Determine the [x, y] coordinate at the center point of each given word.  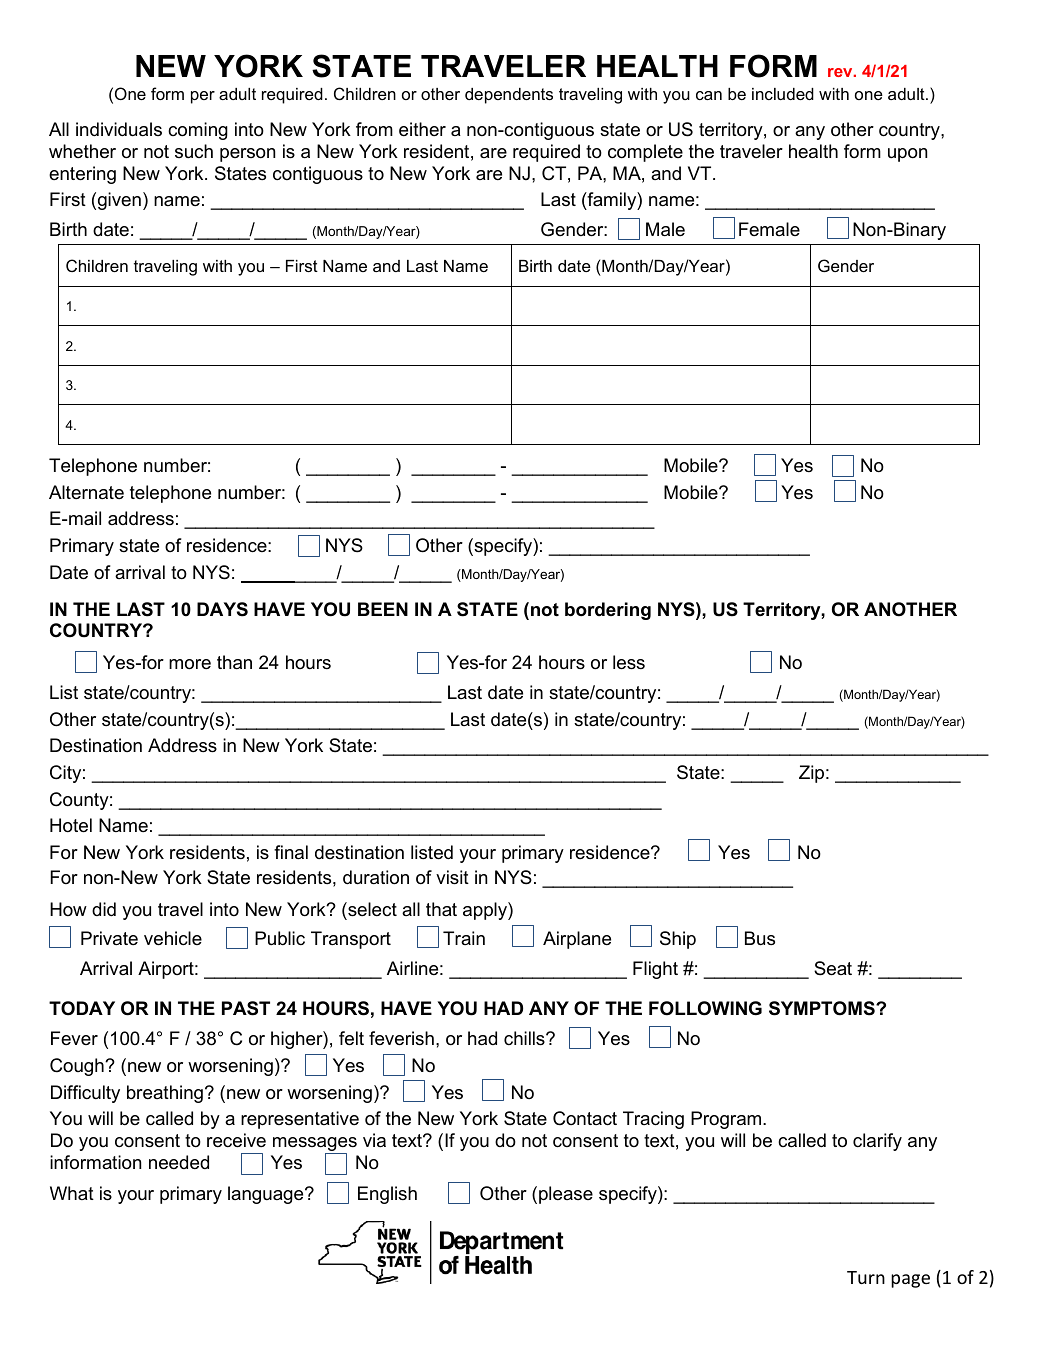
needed [179, 1162]
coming [198, 131]
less [629, 662]
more [190, 664]
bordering [608, 611]
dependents [509, 96]
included [783, 94]
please [566, 1195]
